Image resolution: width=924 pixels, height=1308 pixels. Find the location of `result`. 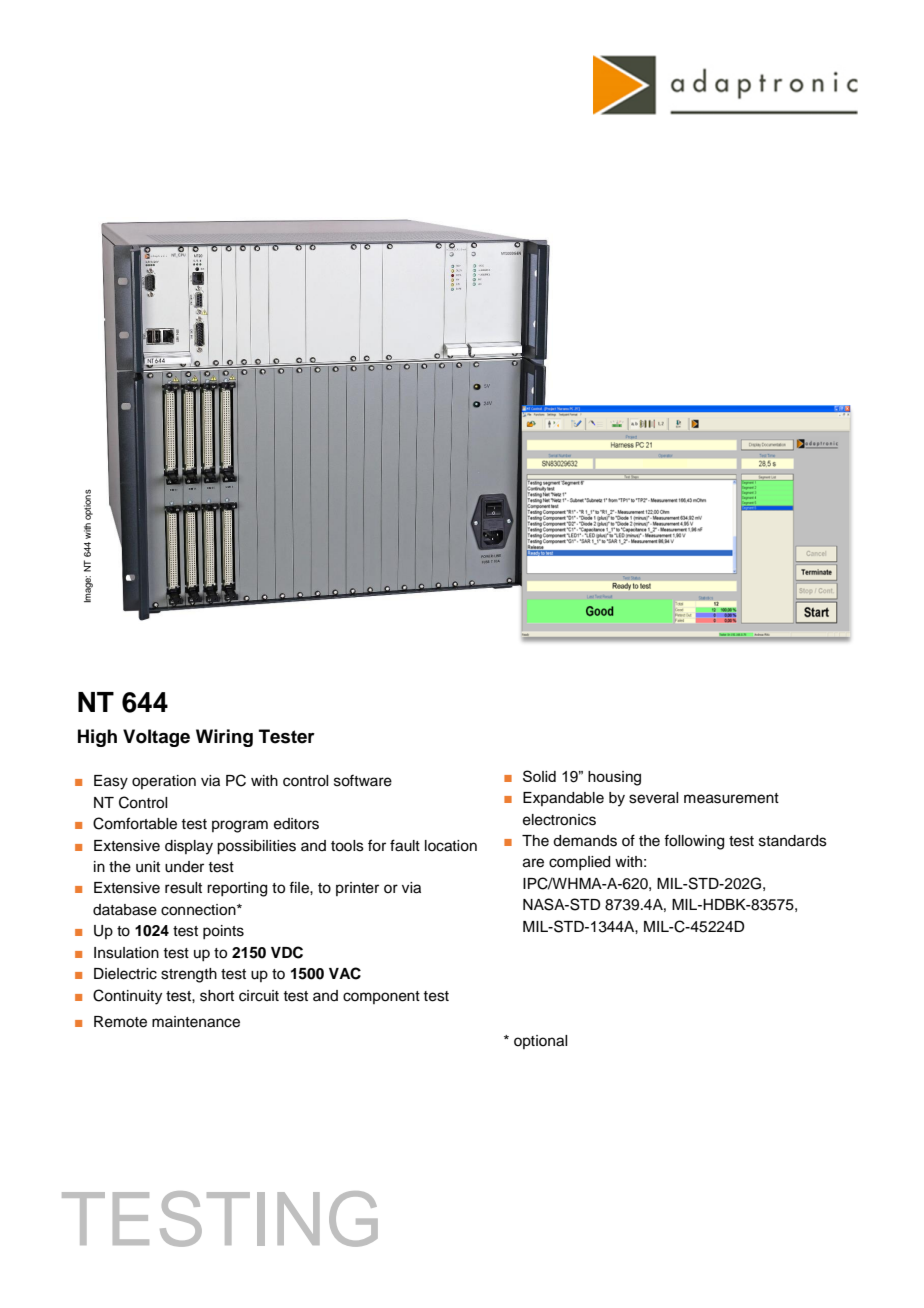

result is located at coordinates (183, 888).
